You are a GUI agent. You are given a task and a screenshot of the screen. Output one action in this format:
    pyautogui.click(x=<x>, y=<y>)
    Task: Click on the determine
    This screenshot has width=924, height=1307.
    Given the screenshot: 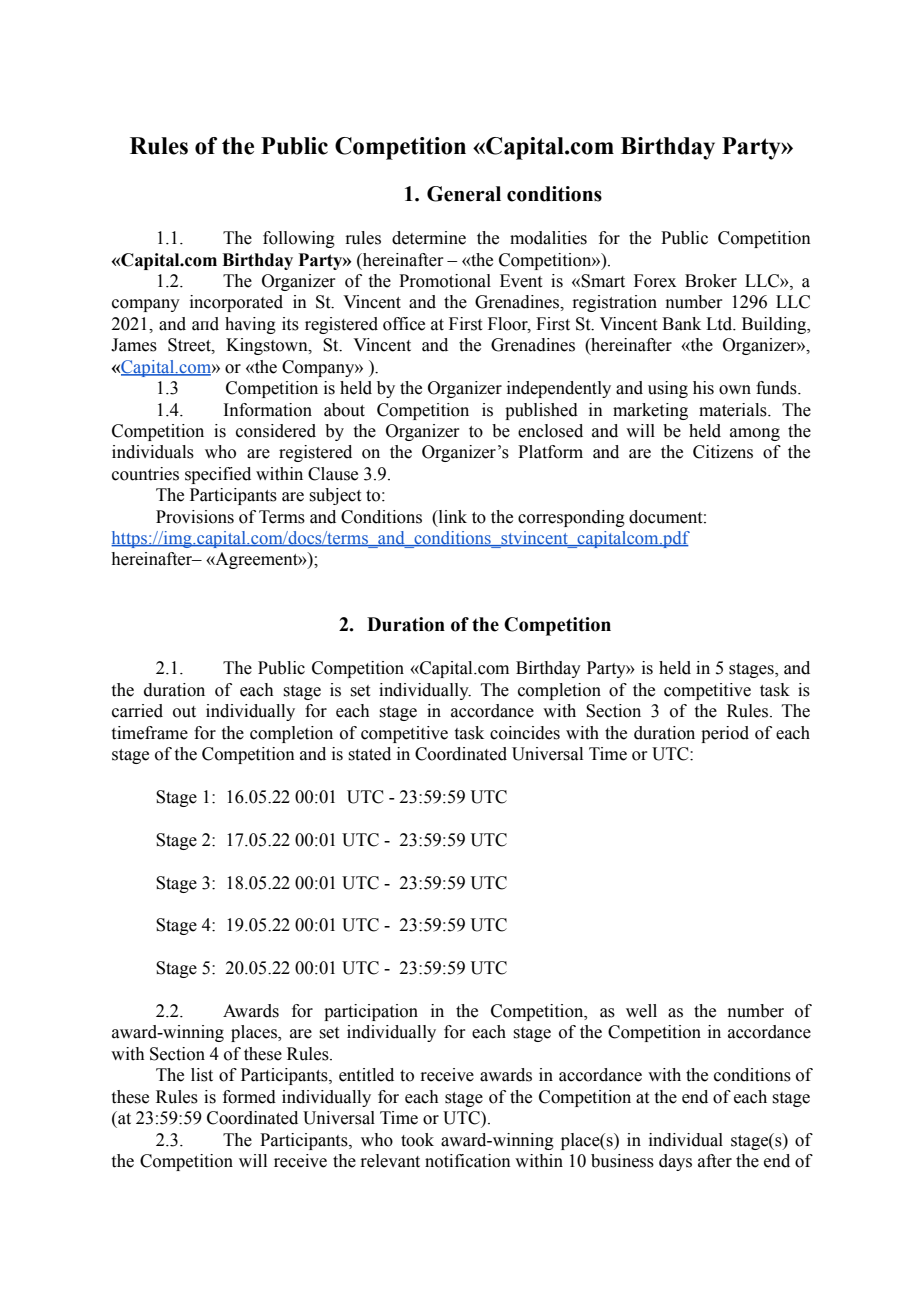 What is the action you would take?
    pyautogui.click(x=429, y=238)
